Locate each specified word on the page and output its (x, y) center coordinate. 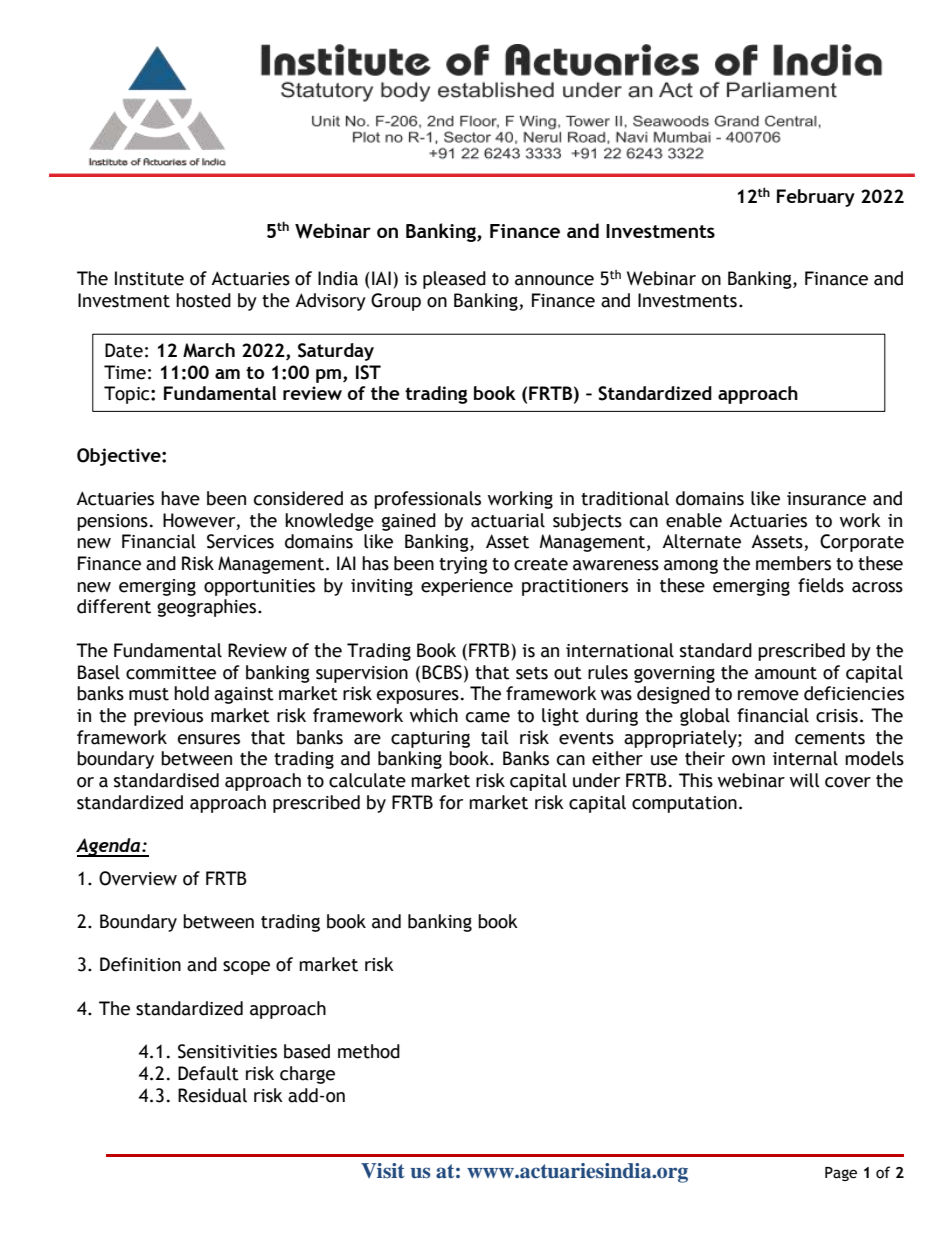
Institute (149, 278)
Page (841, 1174)
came (488, 717)
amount (786, 673)
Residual (212, 1095)
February (816, 198)
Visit (383, 1170)
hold (191, 693)
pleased (454, 280)
